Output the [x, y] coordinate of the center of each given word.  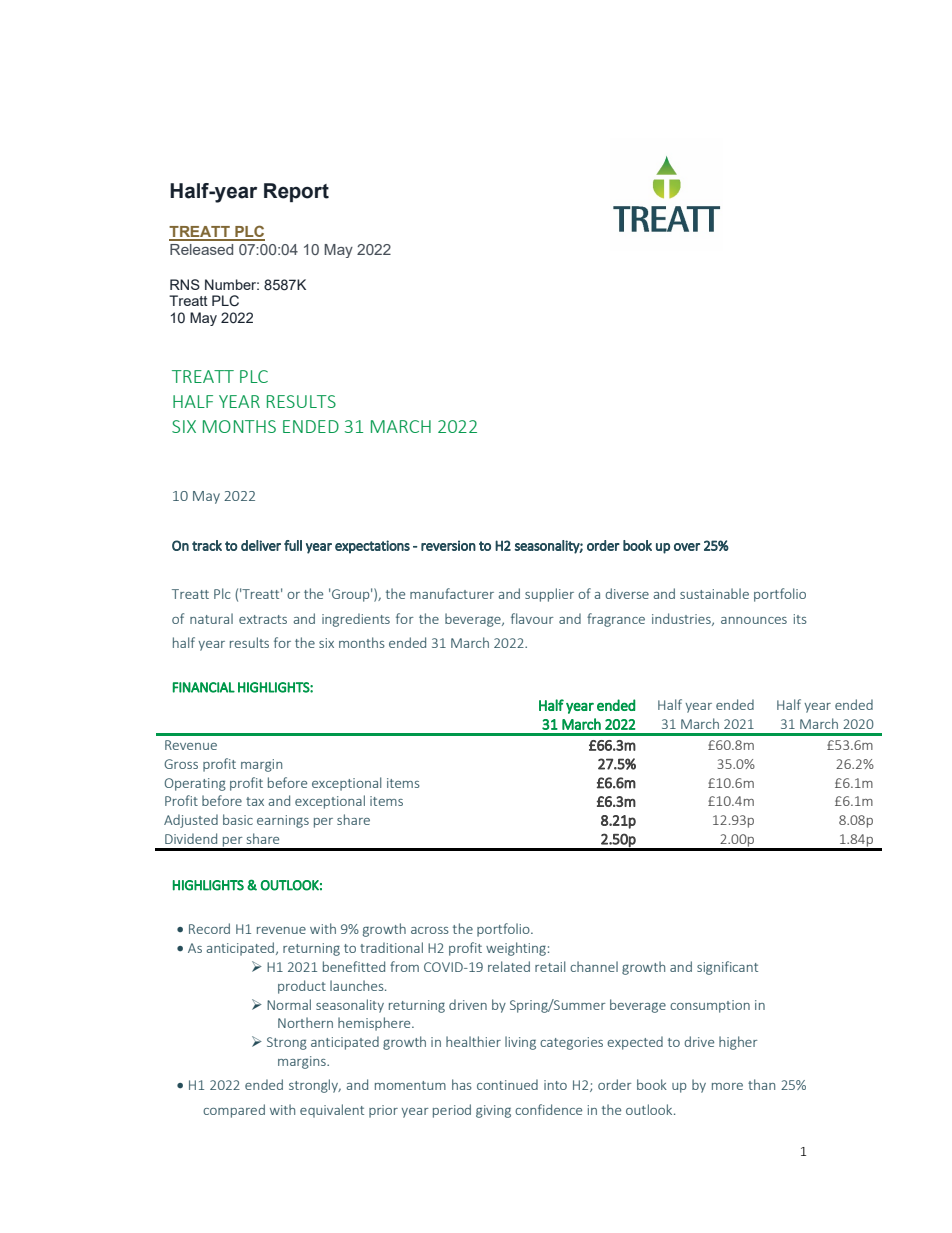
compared [234, 1111]
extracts [263, 619]
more [727, 1086]
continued [507, 1084]
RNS [185, 284]
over [687, 547]
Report [296, 192]
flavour [532, 618]
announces [754, 620]
